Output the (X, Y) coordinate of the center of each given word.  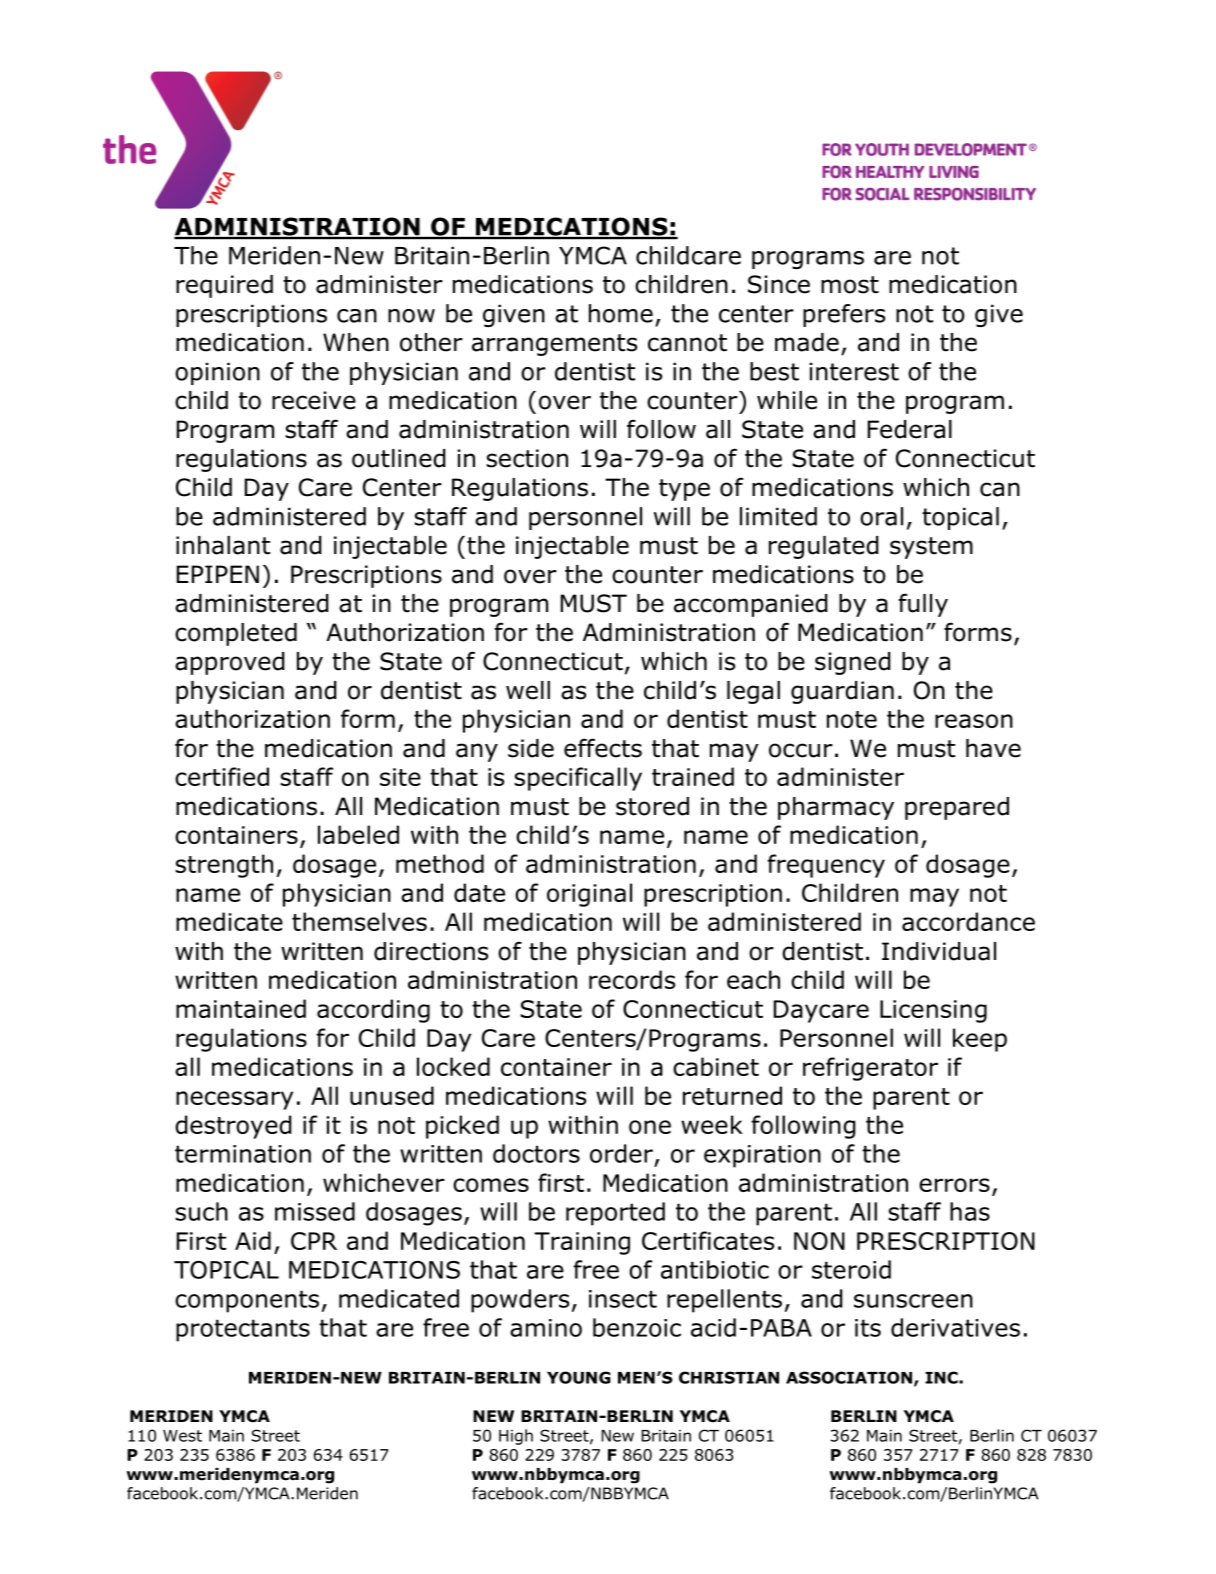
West (182, 1436)
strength (224, 866)
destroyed (233, 1127)
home (621, 313)
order (621, 1153)
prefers (844, 315)
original (589, 895)
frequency (826, 866)
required (224, 286)
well (528, 690)
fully (923, 605)
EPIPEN (218, 574)
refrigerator (870, 1069)
